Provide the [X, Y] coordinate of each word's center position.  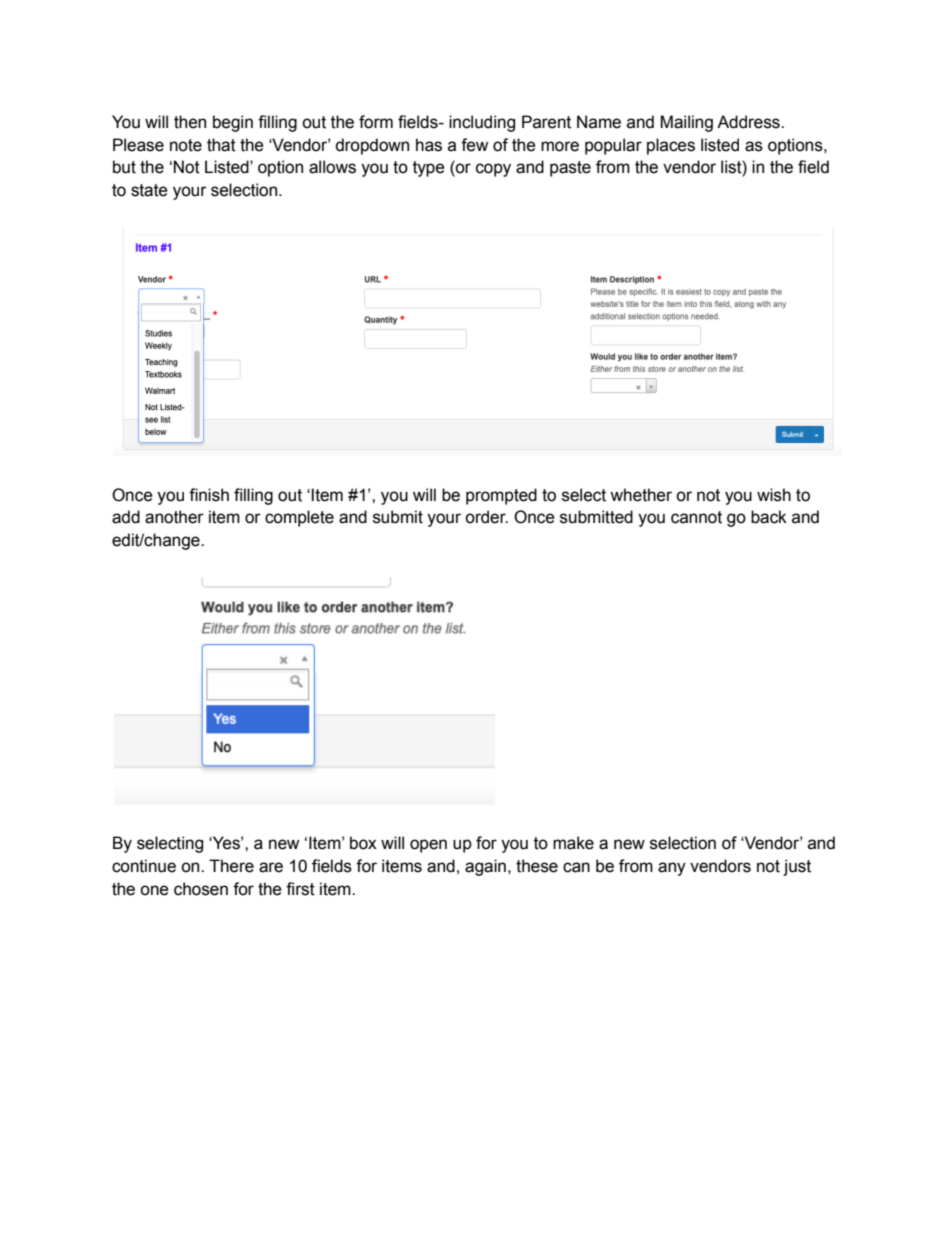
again [485, 867]
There [231, 866]
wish [774, 495]
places [671, 146]
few [474, 145]
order [486, 517]
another [174, 517]
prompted [501, 496]
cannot [696, 517]
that [221, 145]
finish [209, 495]
